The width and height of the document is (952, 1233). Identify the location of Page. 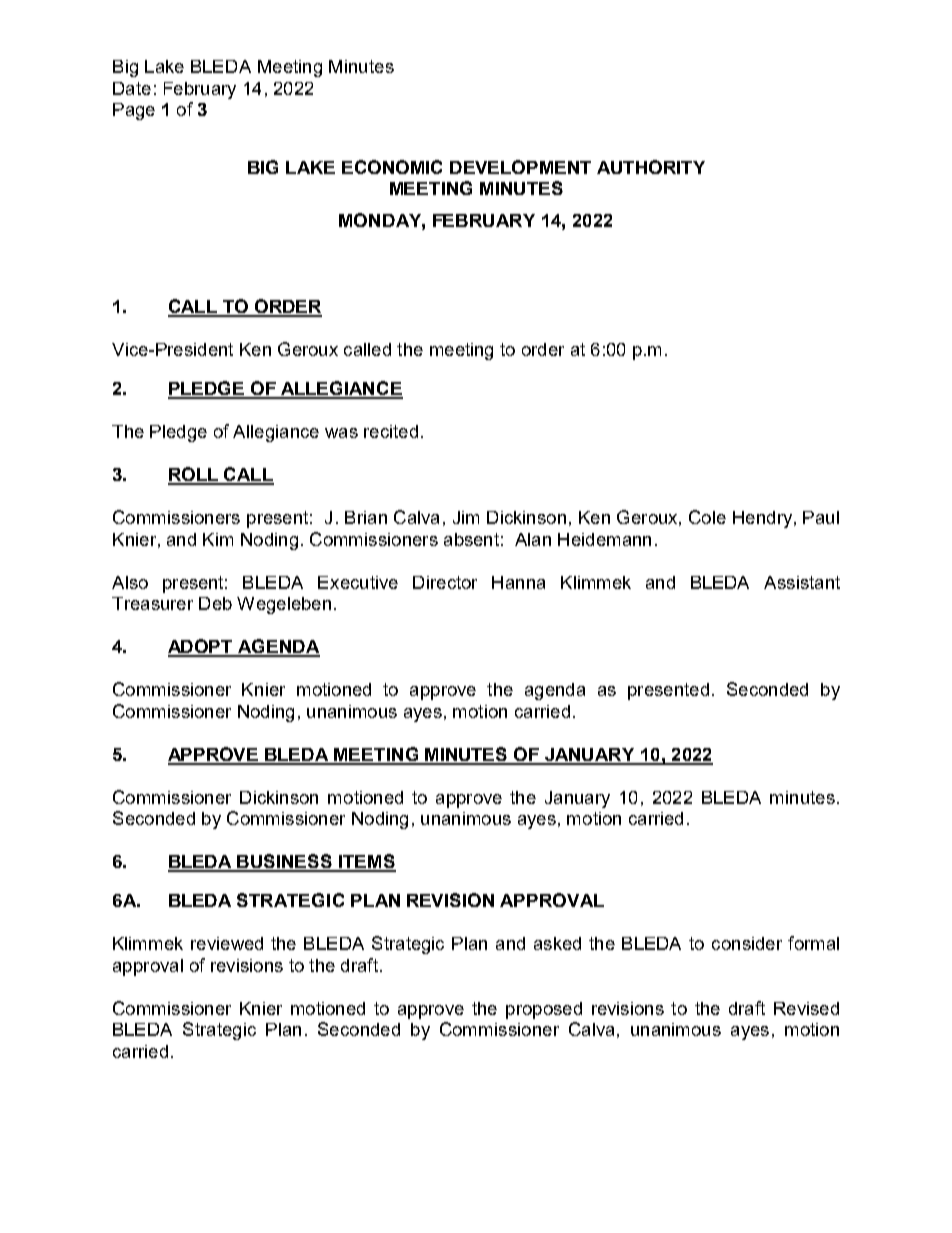
(134, 111).
